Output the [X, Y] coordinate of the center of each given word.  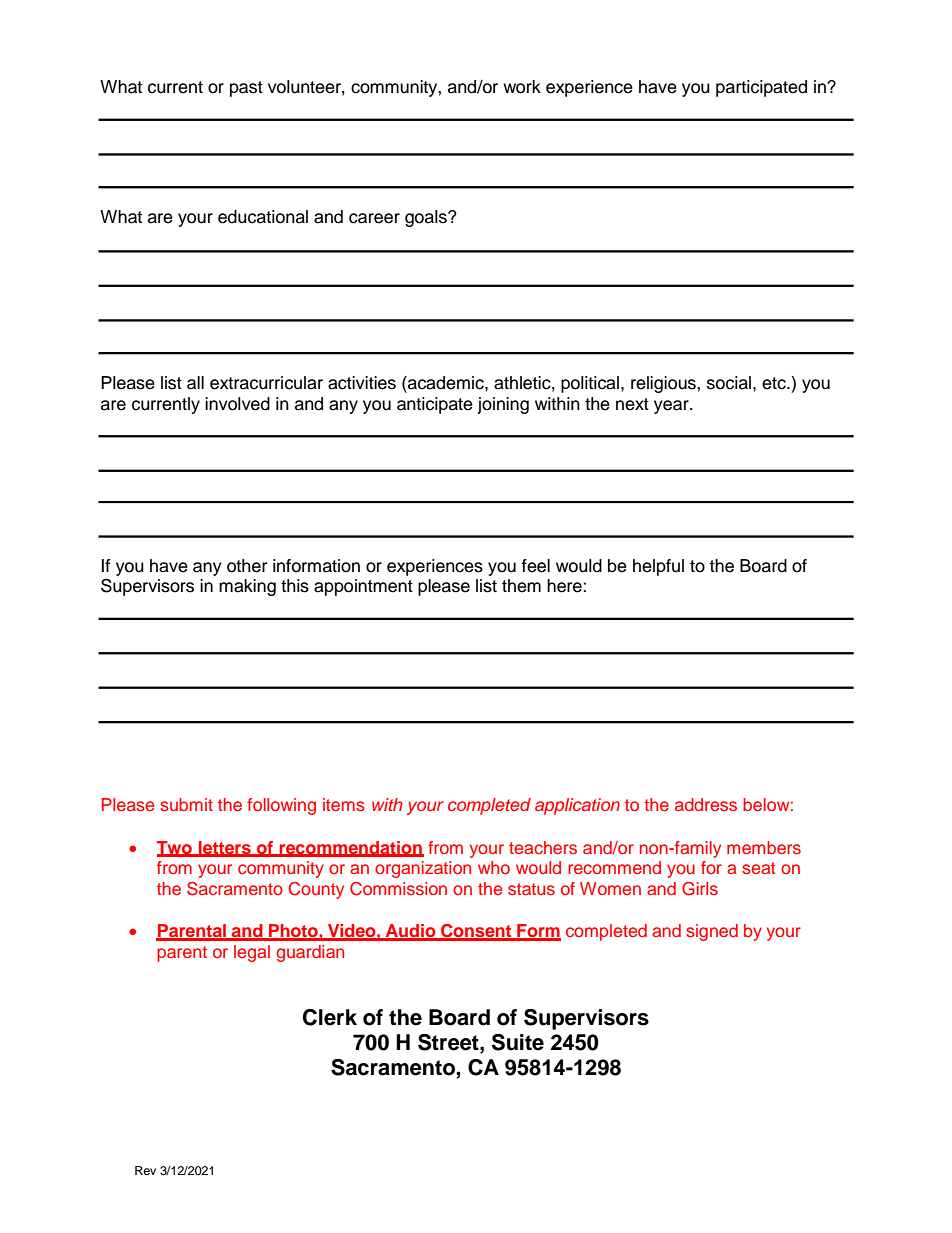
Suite [518, 1042]
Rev [145, 1170]
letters [225, 848]
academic [446, 383]
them [521, 586]
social [730, 383]
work [522, 87]
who [494, 867]
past [246, 89]
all [195, 383]
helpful [658, 567]
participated [761, 88]
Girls [700, 889]
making [247, 587]
